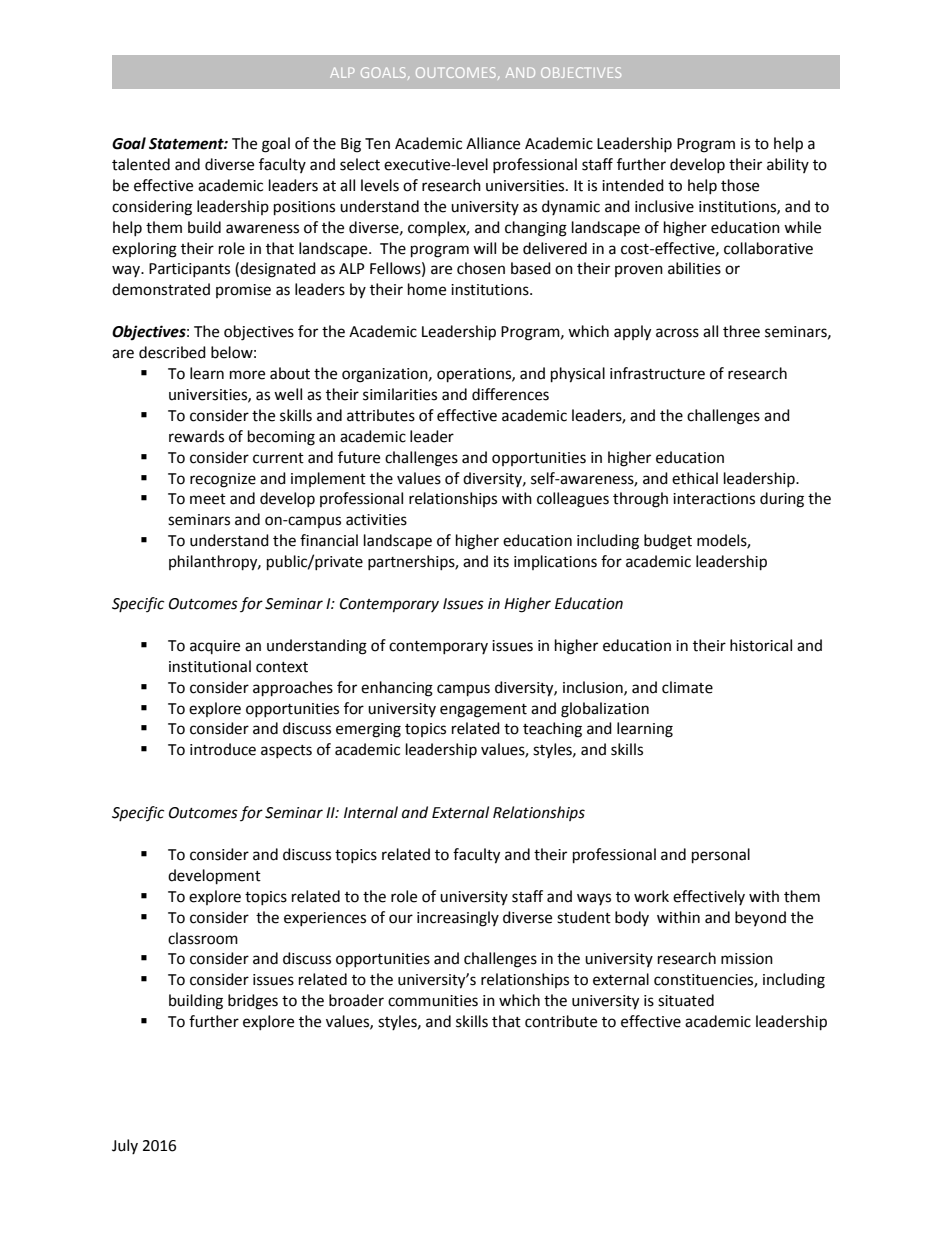 The width and height of the page is (952, 1233). I want to click on talented, so click(141, 164).
